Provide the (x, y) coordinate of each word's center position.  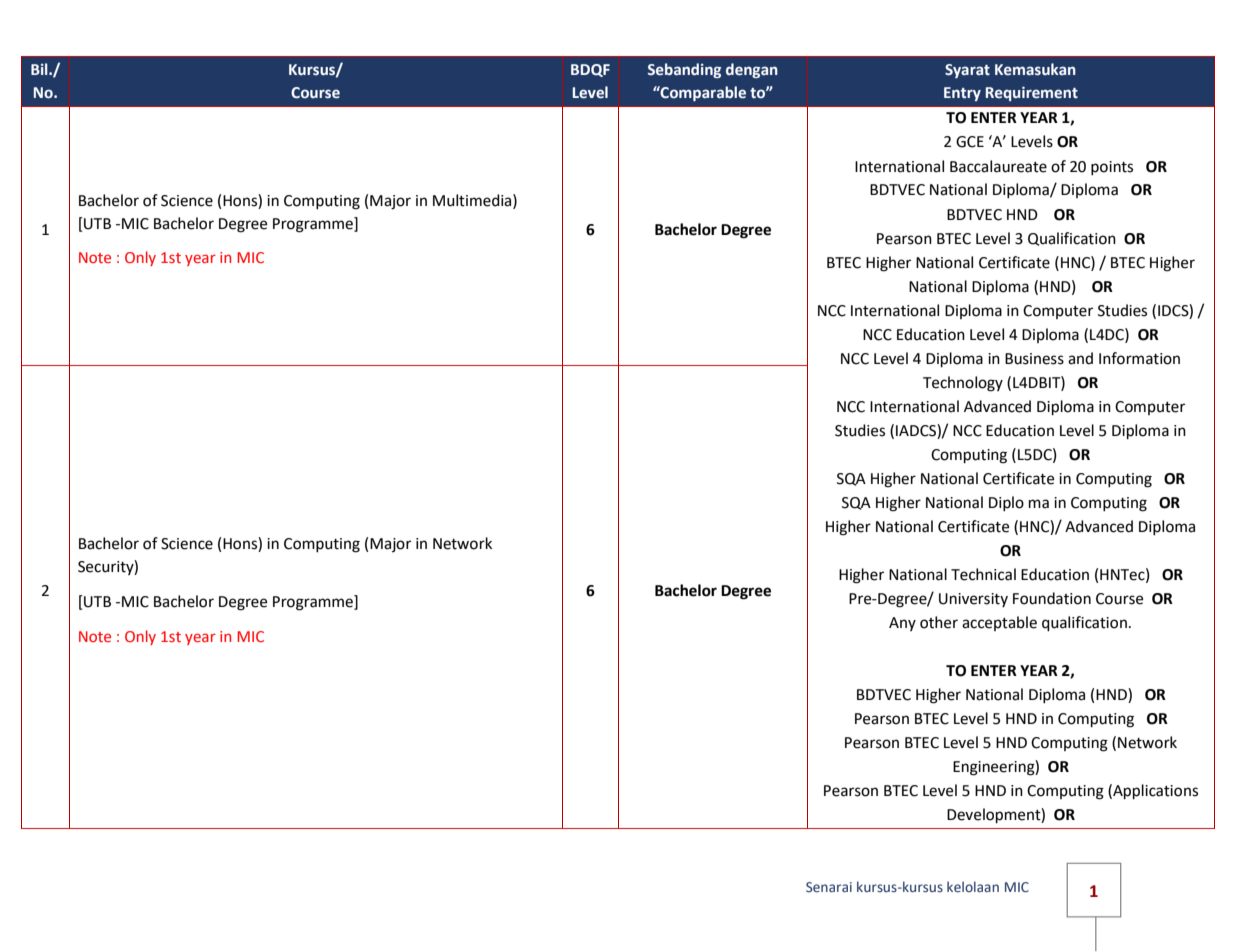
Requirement (1032, 93)
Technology (963, 384)
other (939, 622)
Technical (983, 574)
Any (902, 624)
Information (1139, 358)
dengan (752, 70)
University (973, 600)
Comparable (702, 93)
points (1112, 168)
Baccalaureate (998, 166)
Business (1034, 359)
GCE (970, 142)
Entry (962, 94)
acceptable (999, 623)
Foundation (1052, 598)
